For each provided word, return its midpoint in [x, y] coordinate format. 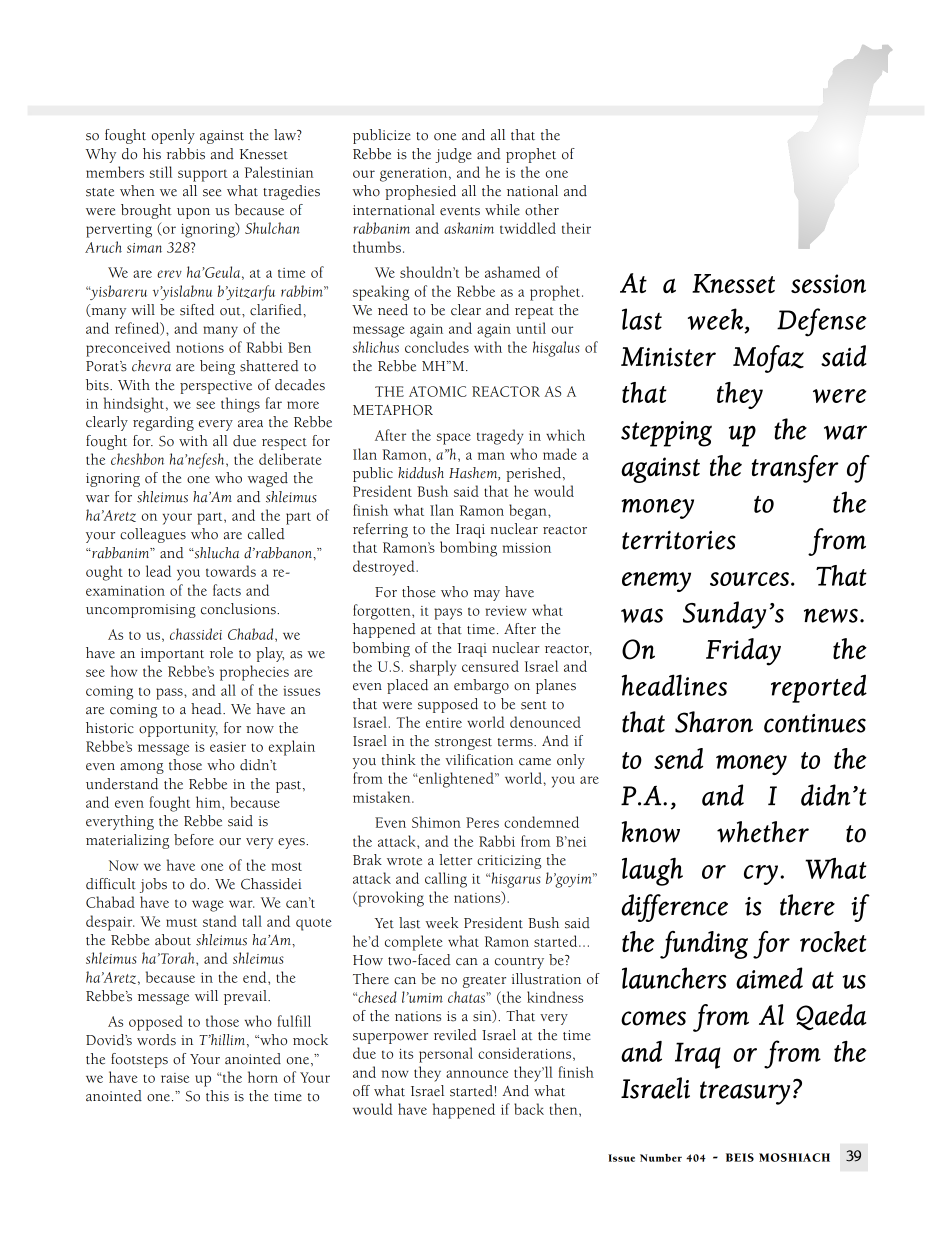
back [529, 1109]
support [203, 176]
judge [453, 155]
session [828, 283]
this [217, 1096]
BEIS [740, 1157]
